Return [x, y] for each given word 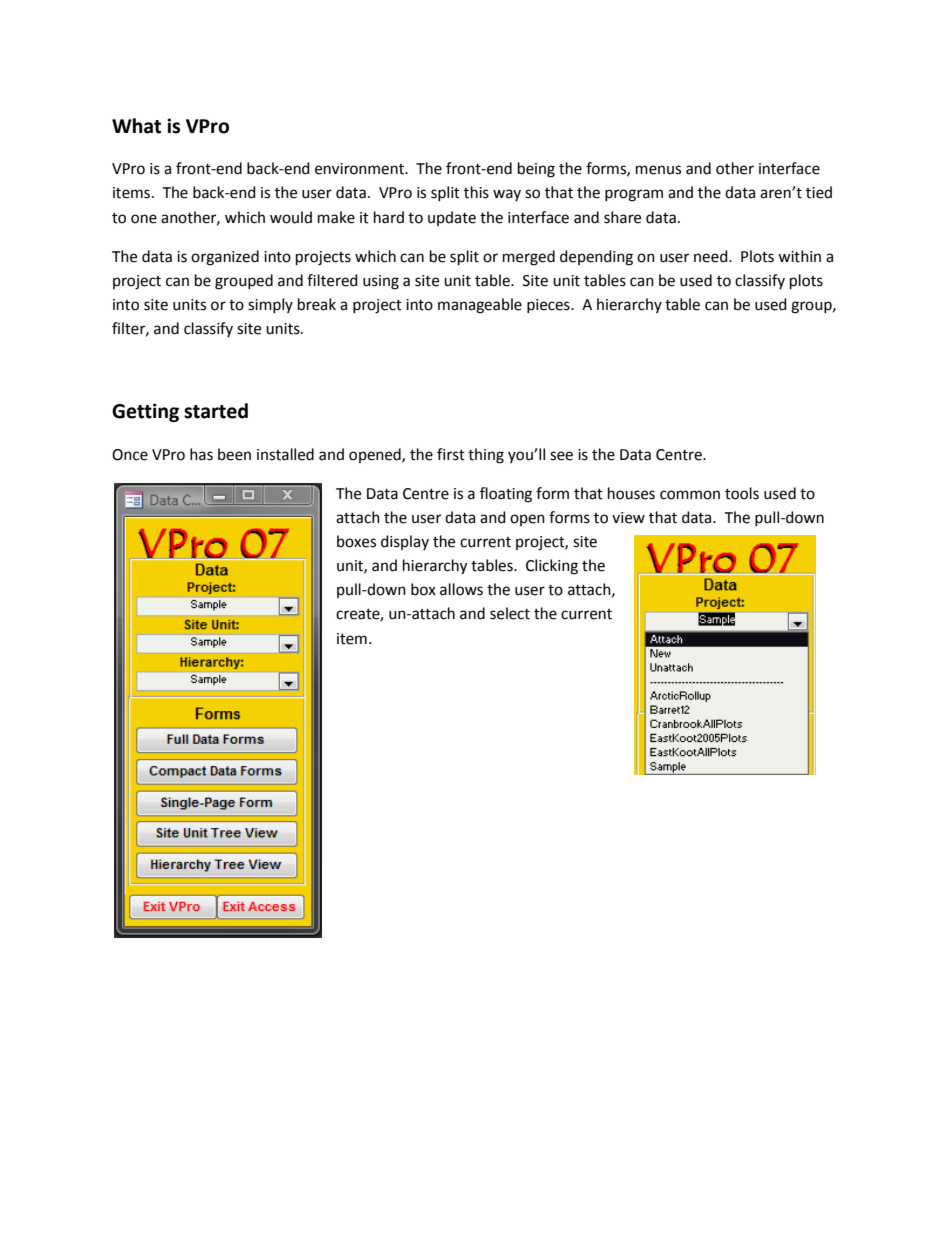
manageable [480, 306]
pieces [549, 306]
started [216, 411]
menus [658, 170]
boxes [356, 541]
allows [461, 589]
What [136, 126]
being [536, 170]
